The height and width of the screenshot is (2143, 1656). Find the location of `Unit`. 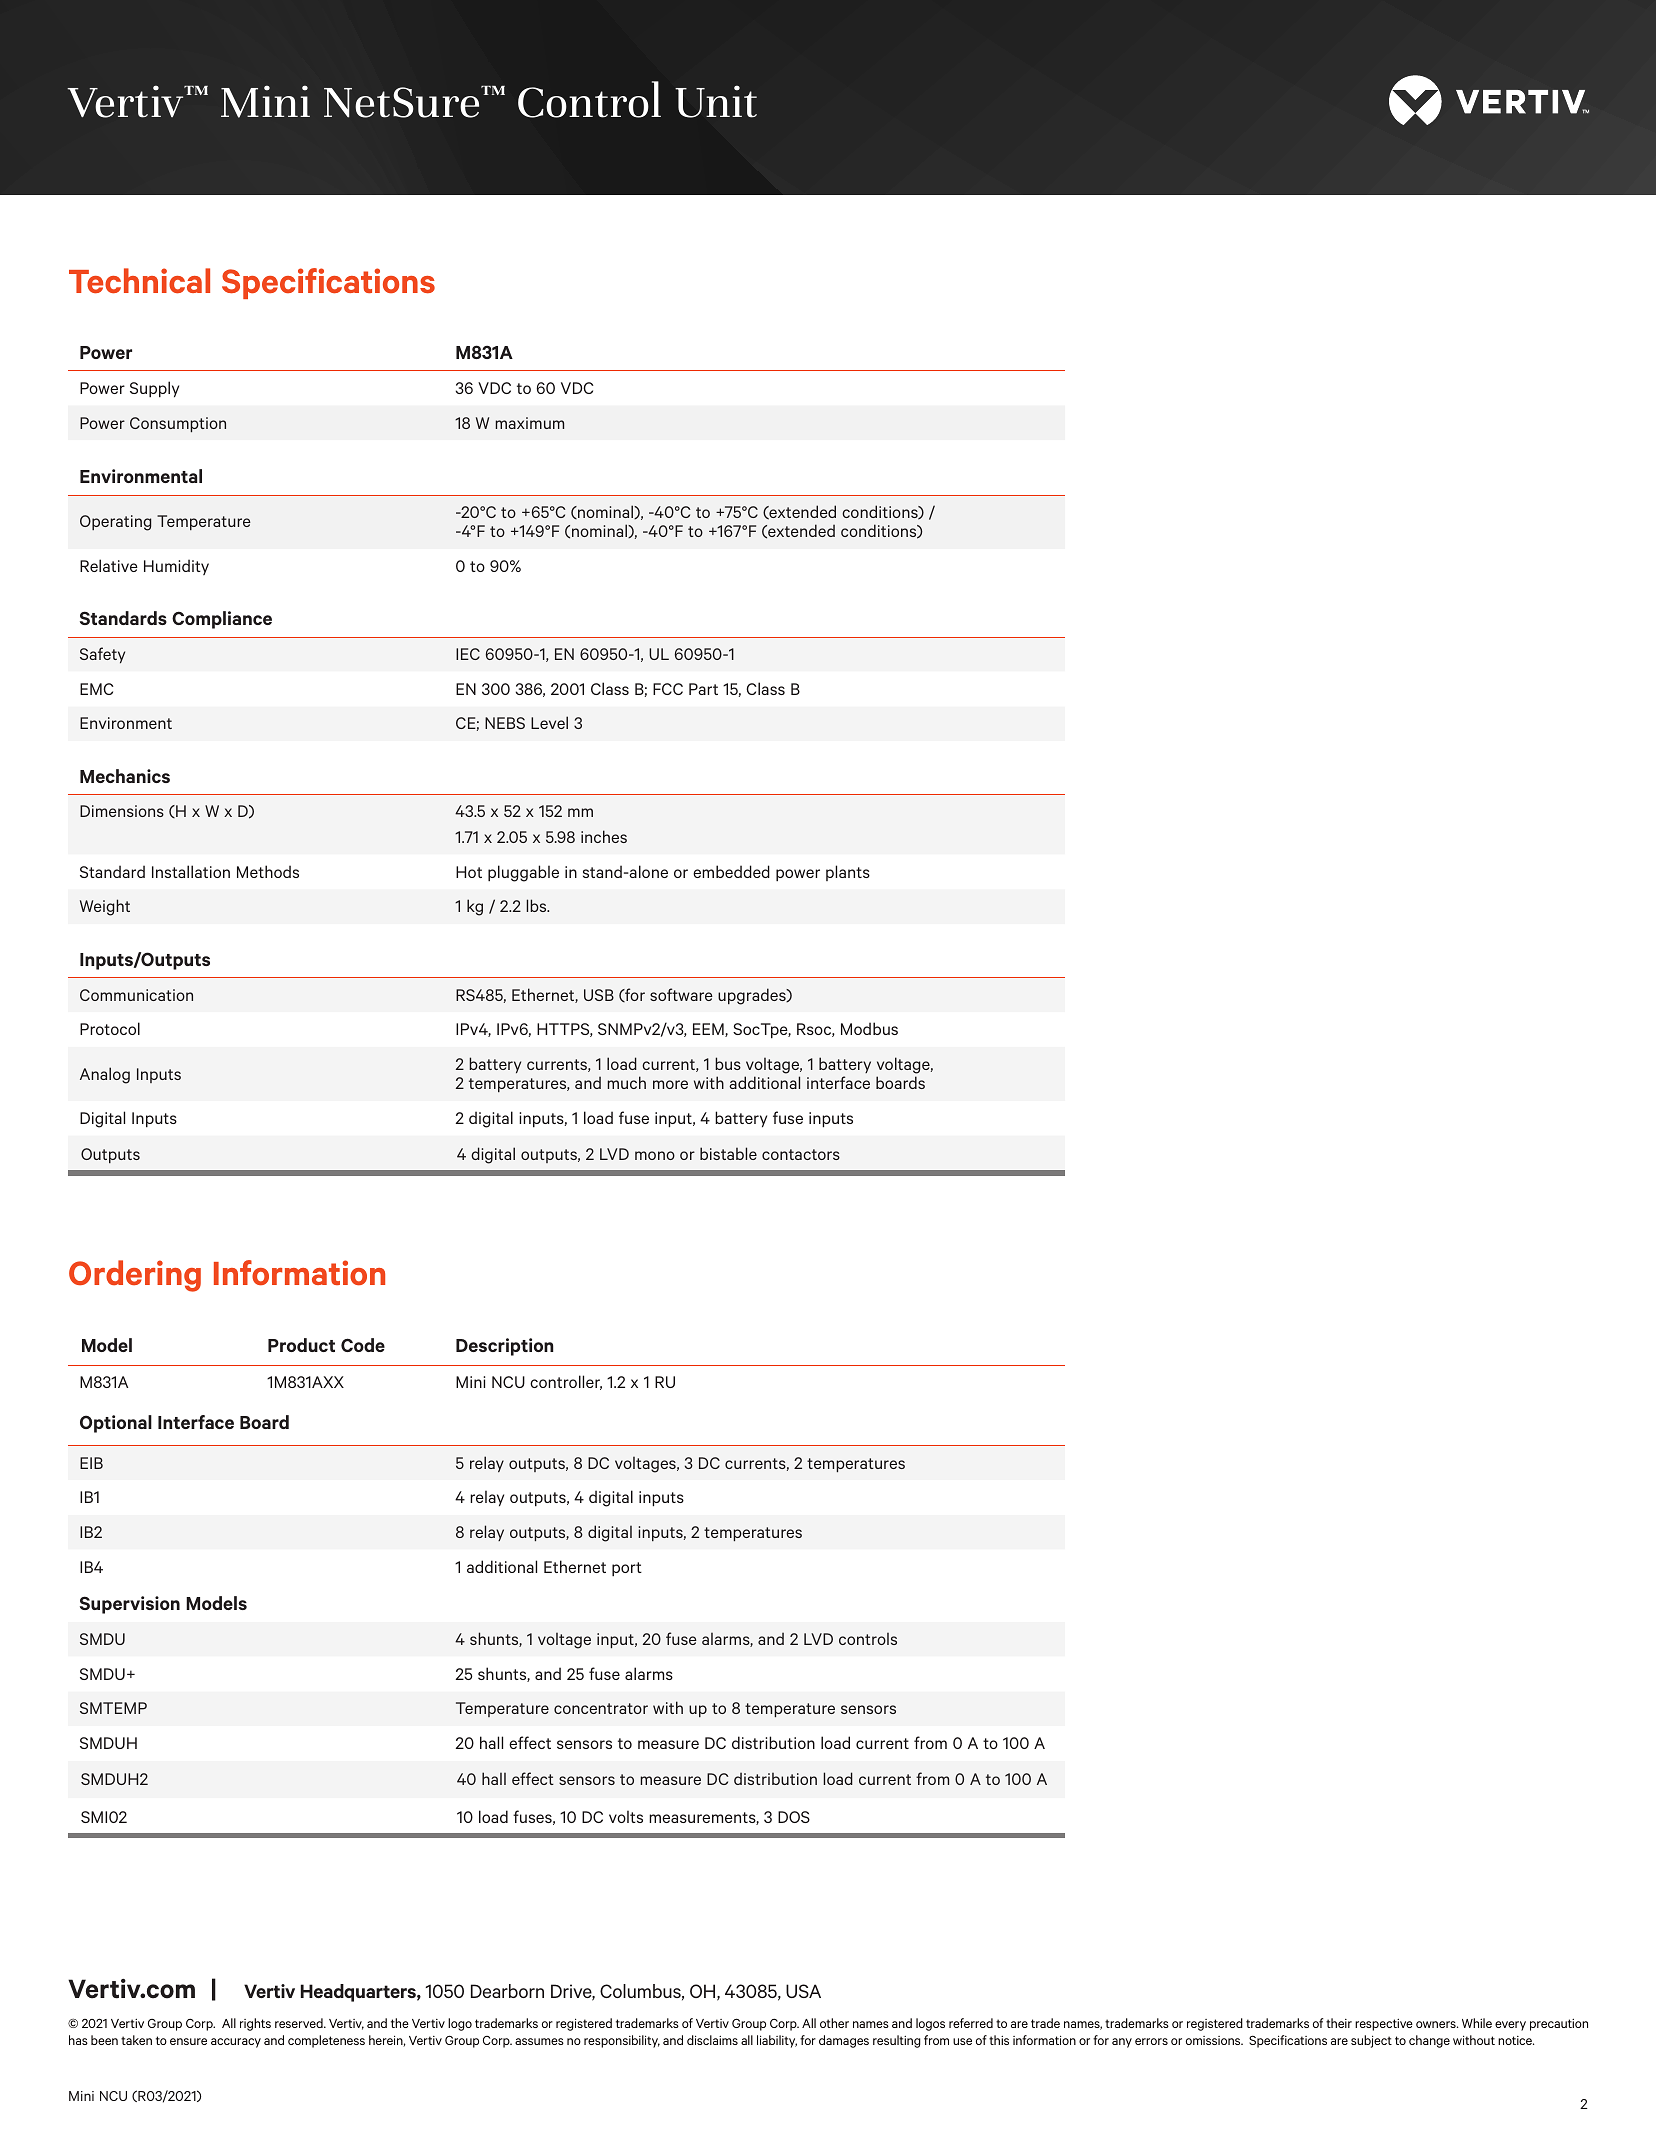

Unit is located at coordinates (716, 101).
